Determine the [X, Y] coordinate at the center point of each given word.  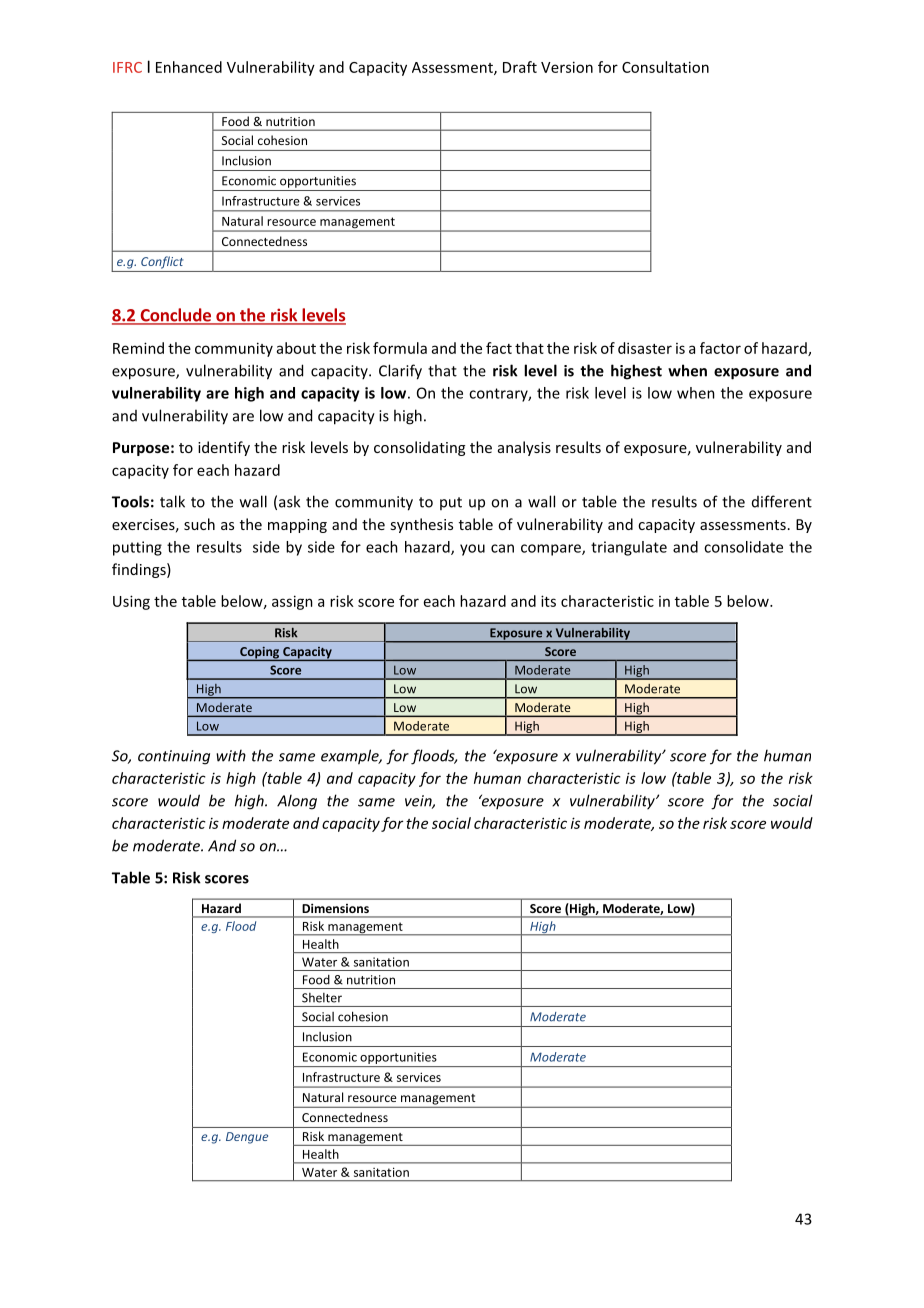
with [231, 755]
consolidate [743, 547]
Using [131, 602]
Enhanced [189, 67]
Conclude [175, 316]
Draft [520, 67]
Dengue [247, 1138]
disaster [645, 348]
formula [400, 348]
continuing [174, 757]
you [472, 550]
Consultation [665, 67]
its [548, 601]
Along [297, 802]
